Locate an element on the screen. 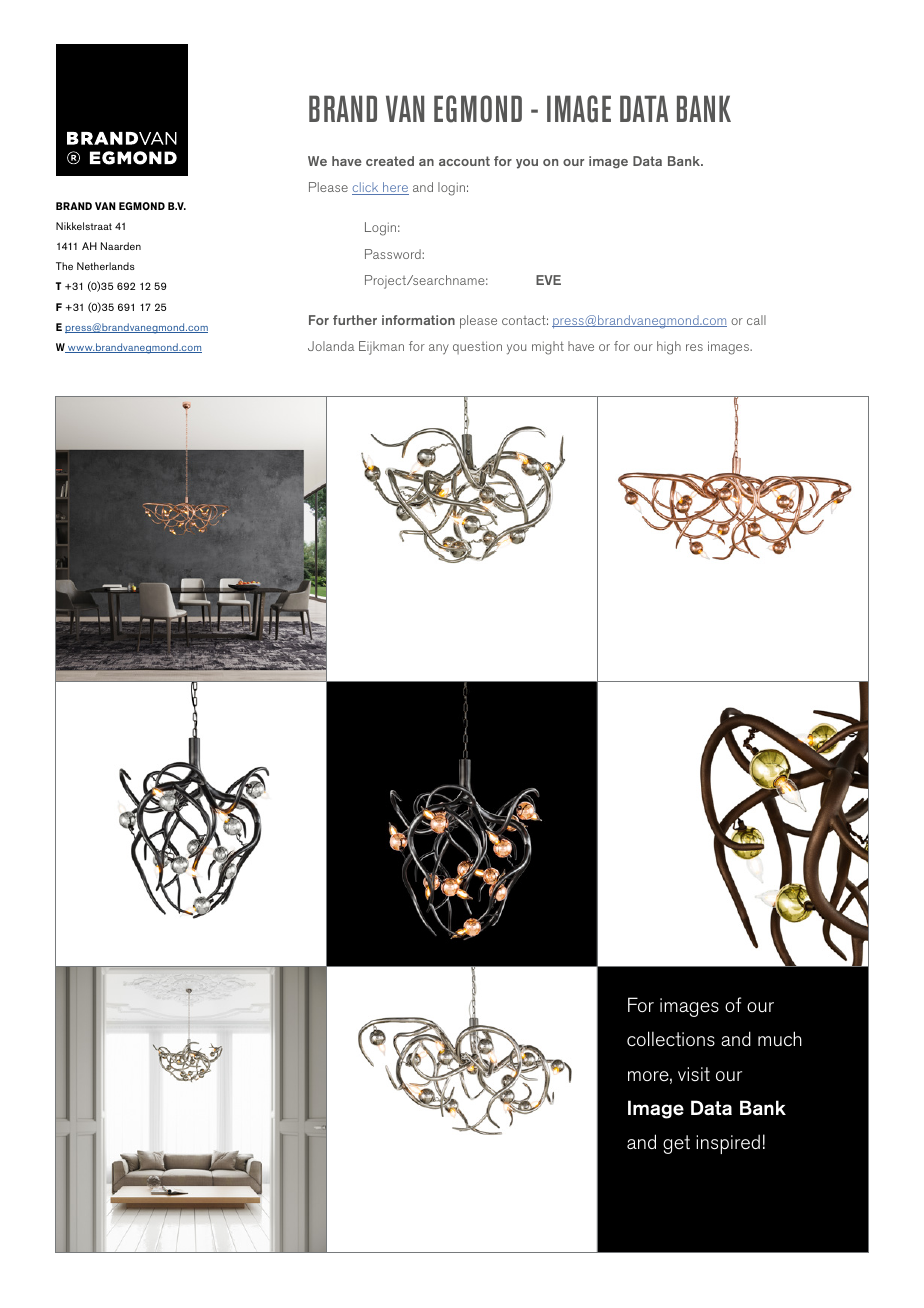  high is located at coordinates (669, 348).
